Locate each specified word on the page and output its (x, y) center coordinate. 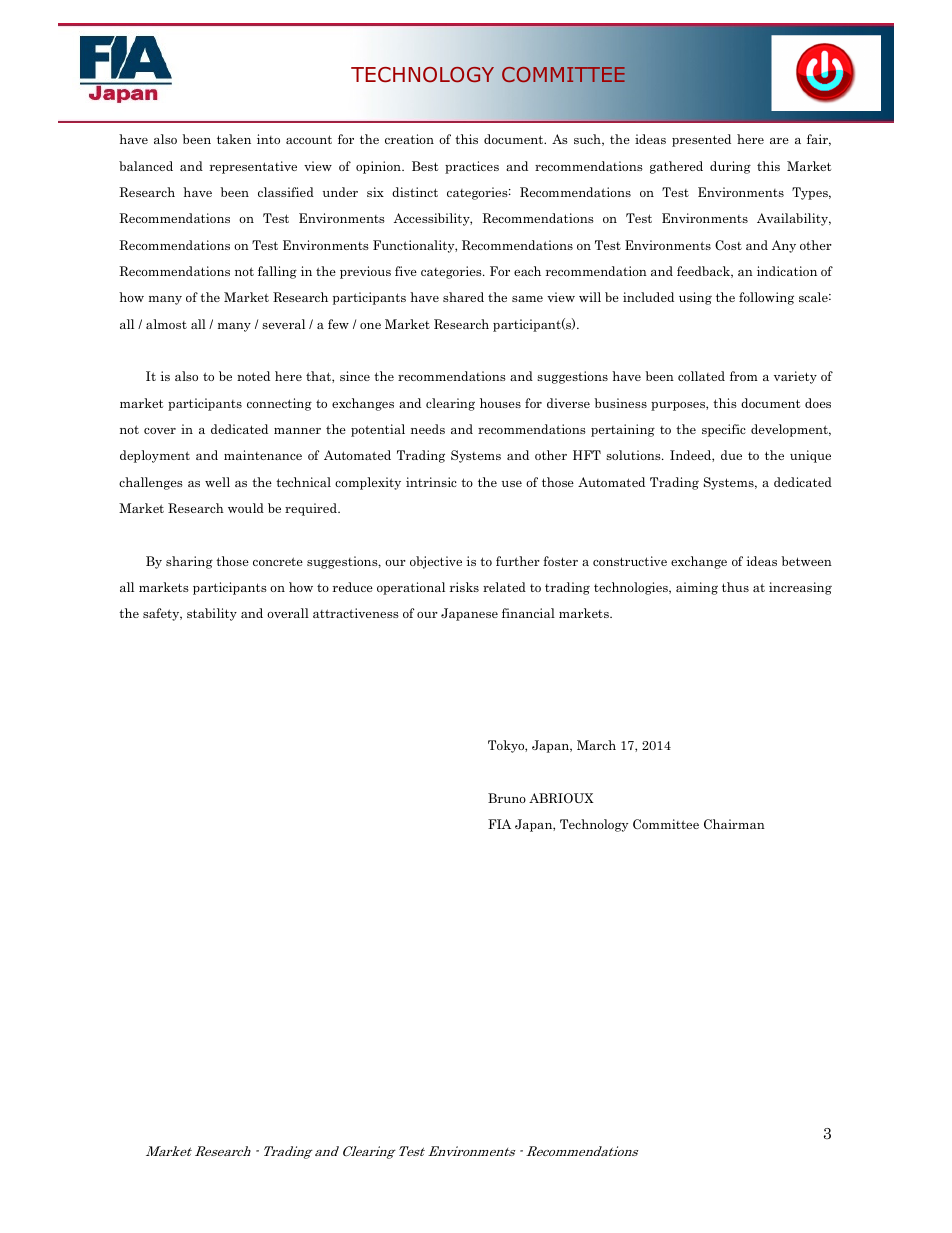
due (731, 455)
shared (463, 297)
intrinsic (431, 482)
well (217, 482)
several (283, 324)
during (730, 167)
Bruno (507, 798)
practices (472, 167)
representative (253, 167)
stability (212, 614)
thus (735, 587)
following (766, 298)
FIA (499, 824)
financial (528, 613)
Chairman (734, 824)
